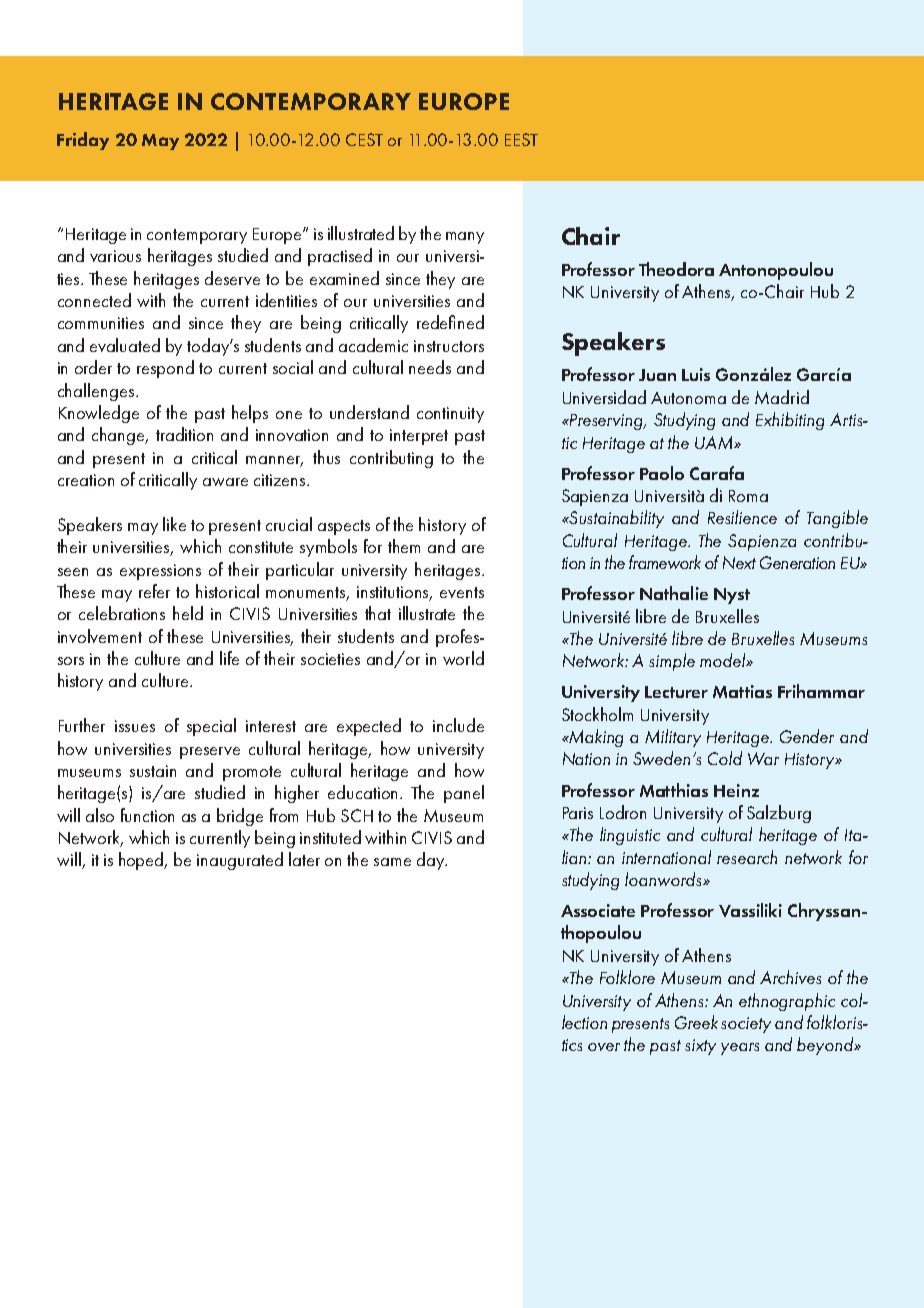  What do you see at coordinates (462, 592) in the page?
I see `events` at bounding box center [462, 592].
